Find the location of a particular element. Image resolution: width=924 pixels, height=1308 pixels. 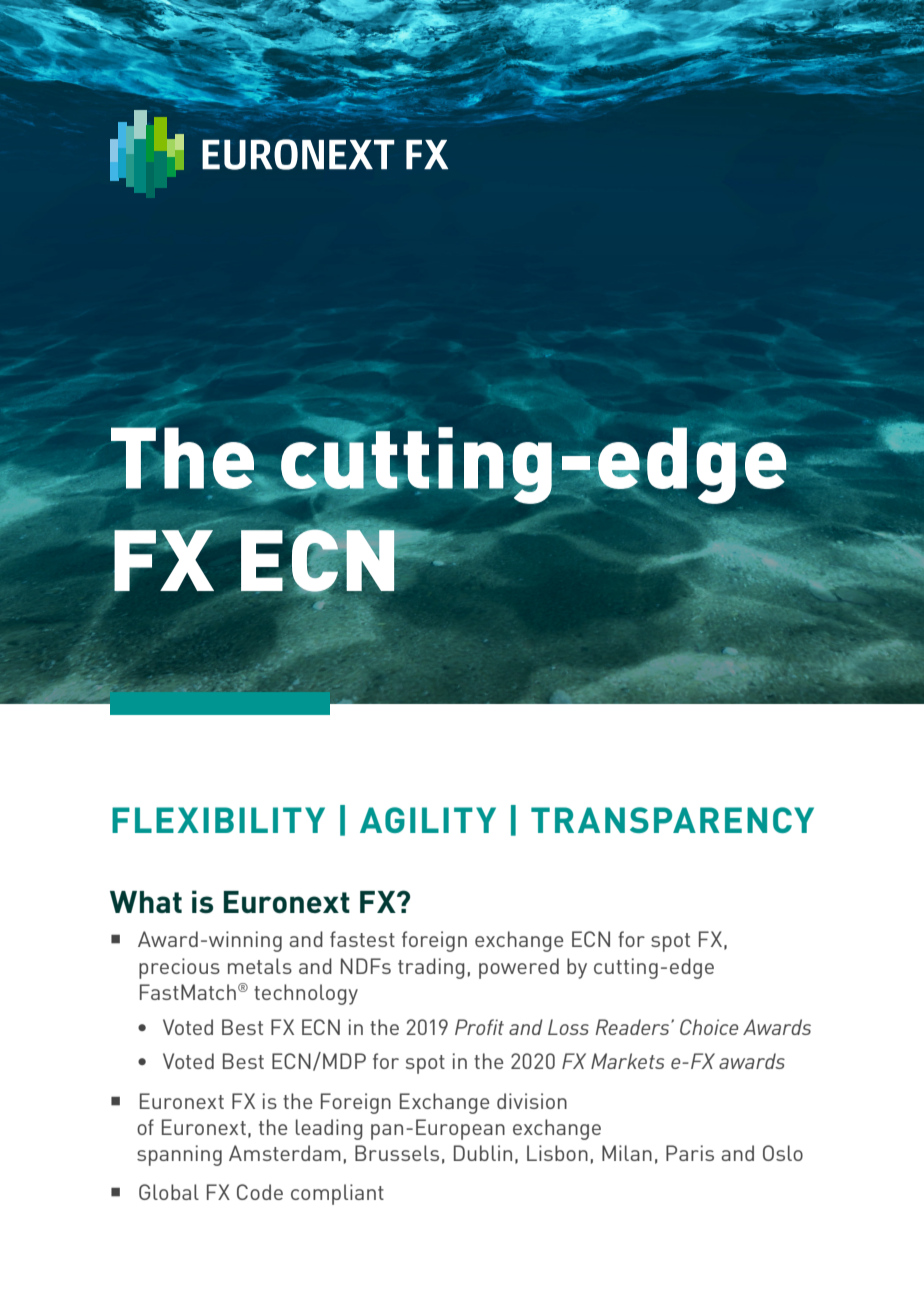

TRANSPARENCY is located at coordinates (672, 820).
